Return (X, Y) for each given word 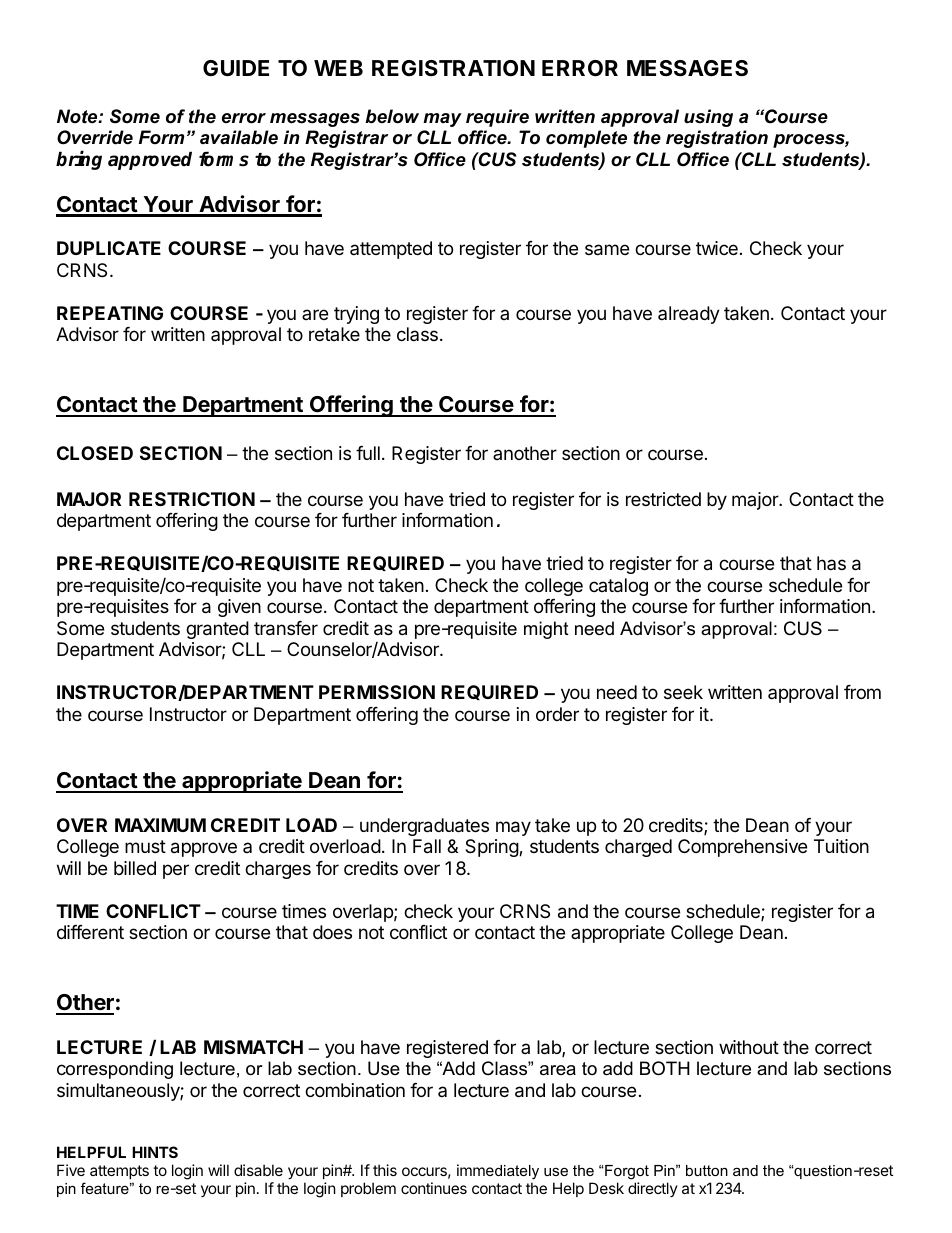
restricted (663, 499)
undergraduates (424, 827)
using (708, 118)
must (145, 846)
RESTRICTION (192, 499)
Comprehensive (742, 848)
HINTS (155, 1152)
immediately (498, 1173)
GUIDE (236, 68)
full (368, 453)
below (392, 116)
